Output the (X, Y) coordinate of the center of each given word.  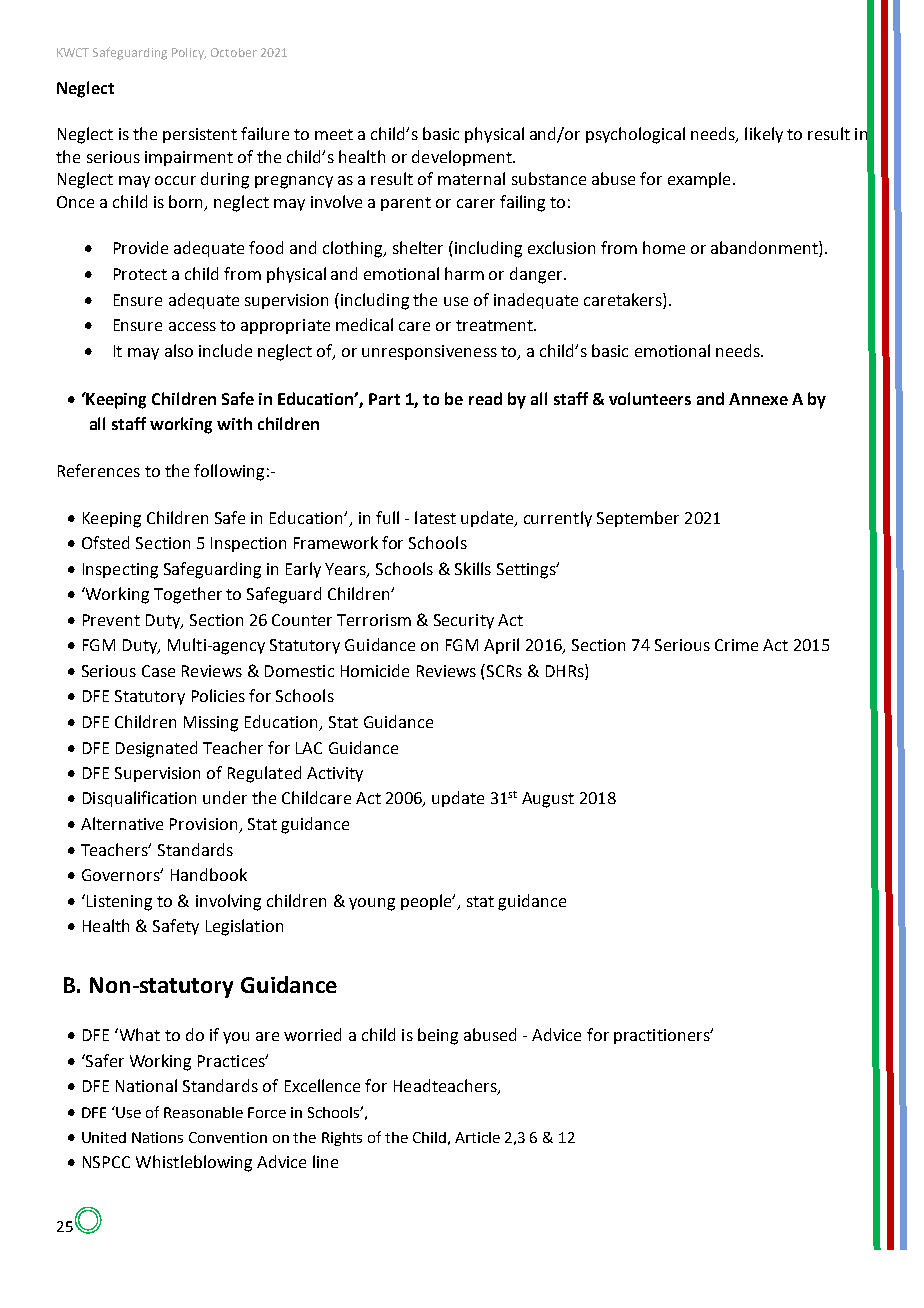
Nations (157, 1137)
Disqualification (139, 799)
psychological (635, 135)
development (463, 158)
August (548, 800)
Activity (335, 774)
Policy (189, 54)
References (99, 470)
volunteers (650, 398)
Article (477, 1137)
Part (384, 399)
